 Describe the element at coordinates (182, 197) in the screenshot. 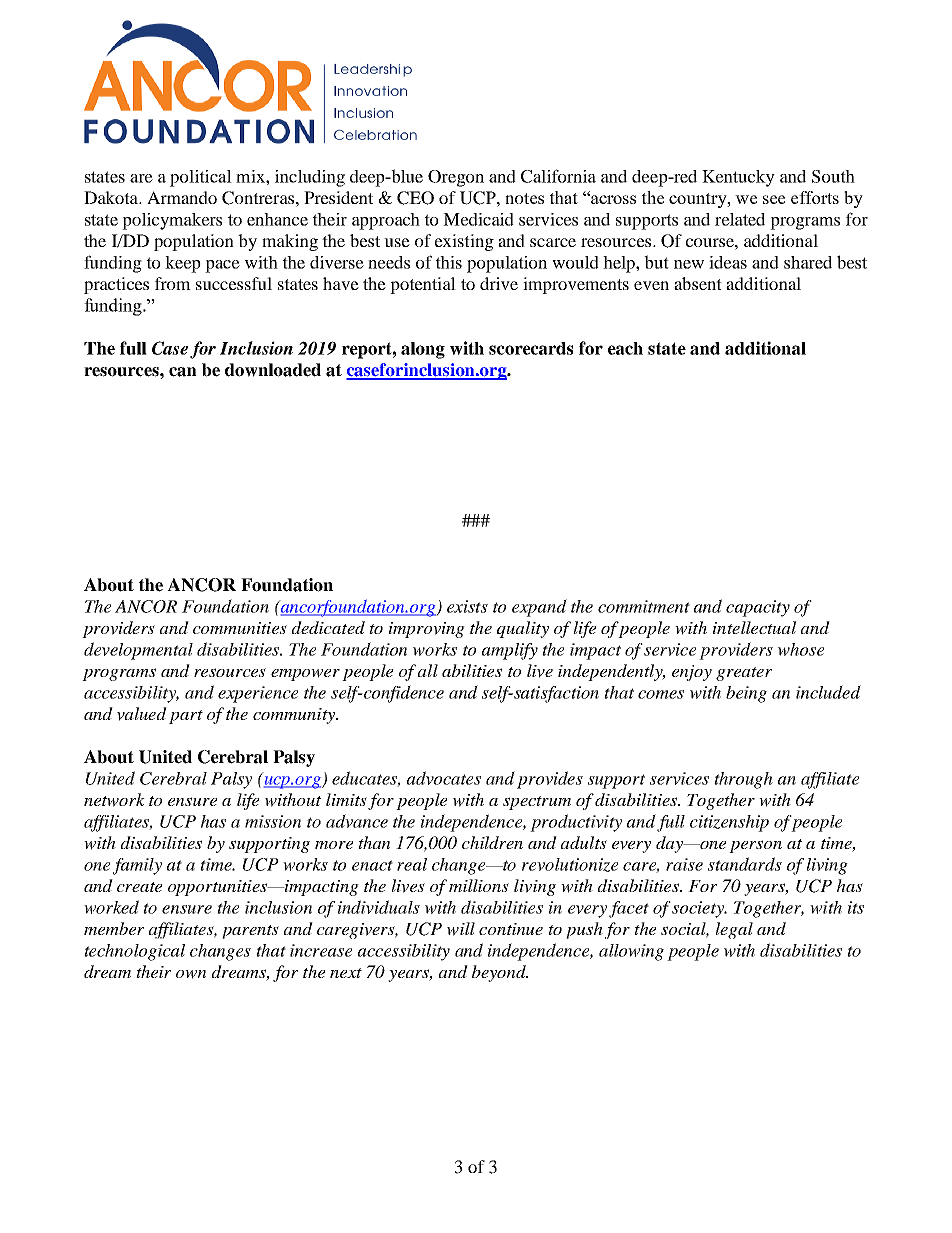

I see `Armando` at that location.
